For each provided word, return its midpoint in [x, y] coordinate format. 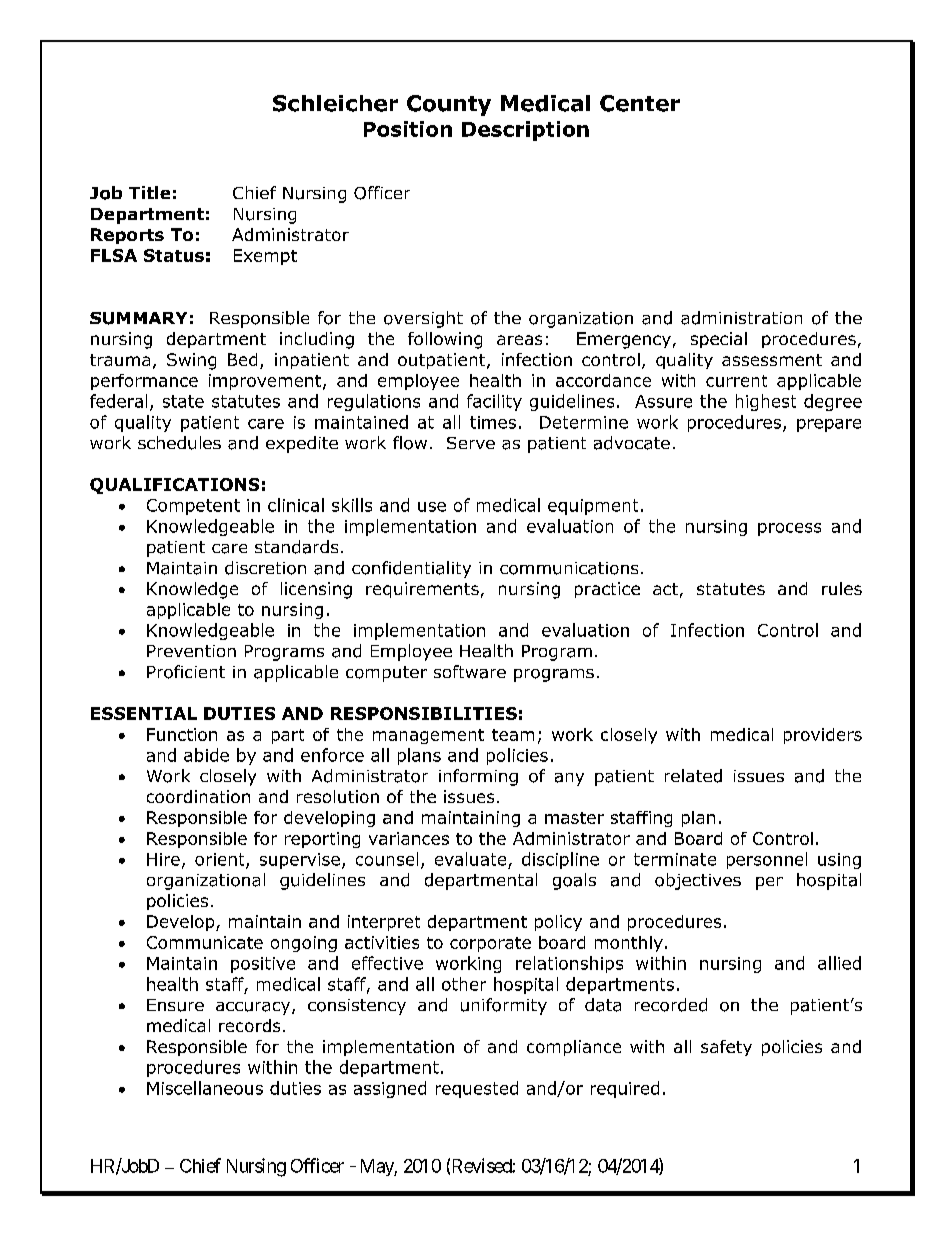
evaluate [470, 859]
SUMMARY [138, 318]
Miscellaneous [205, 1088]
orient [221, 860]
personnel [767, 860]
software [470, 672]
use [432, 507]
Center [640, 103]
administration [741, 318]
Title [149, 192]
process [789, 529]
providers [823, 736]
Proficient [186, 672]
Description [525, 131]
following [445, 340]
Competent [193, 507]
